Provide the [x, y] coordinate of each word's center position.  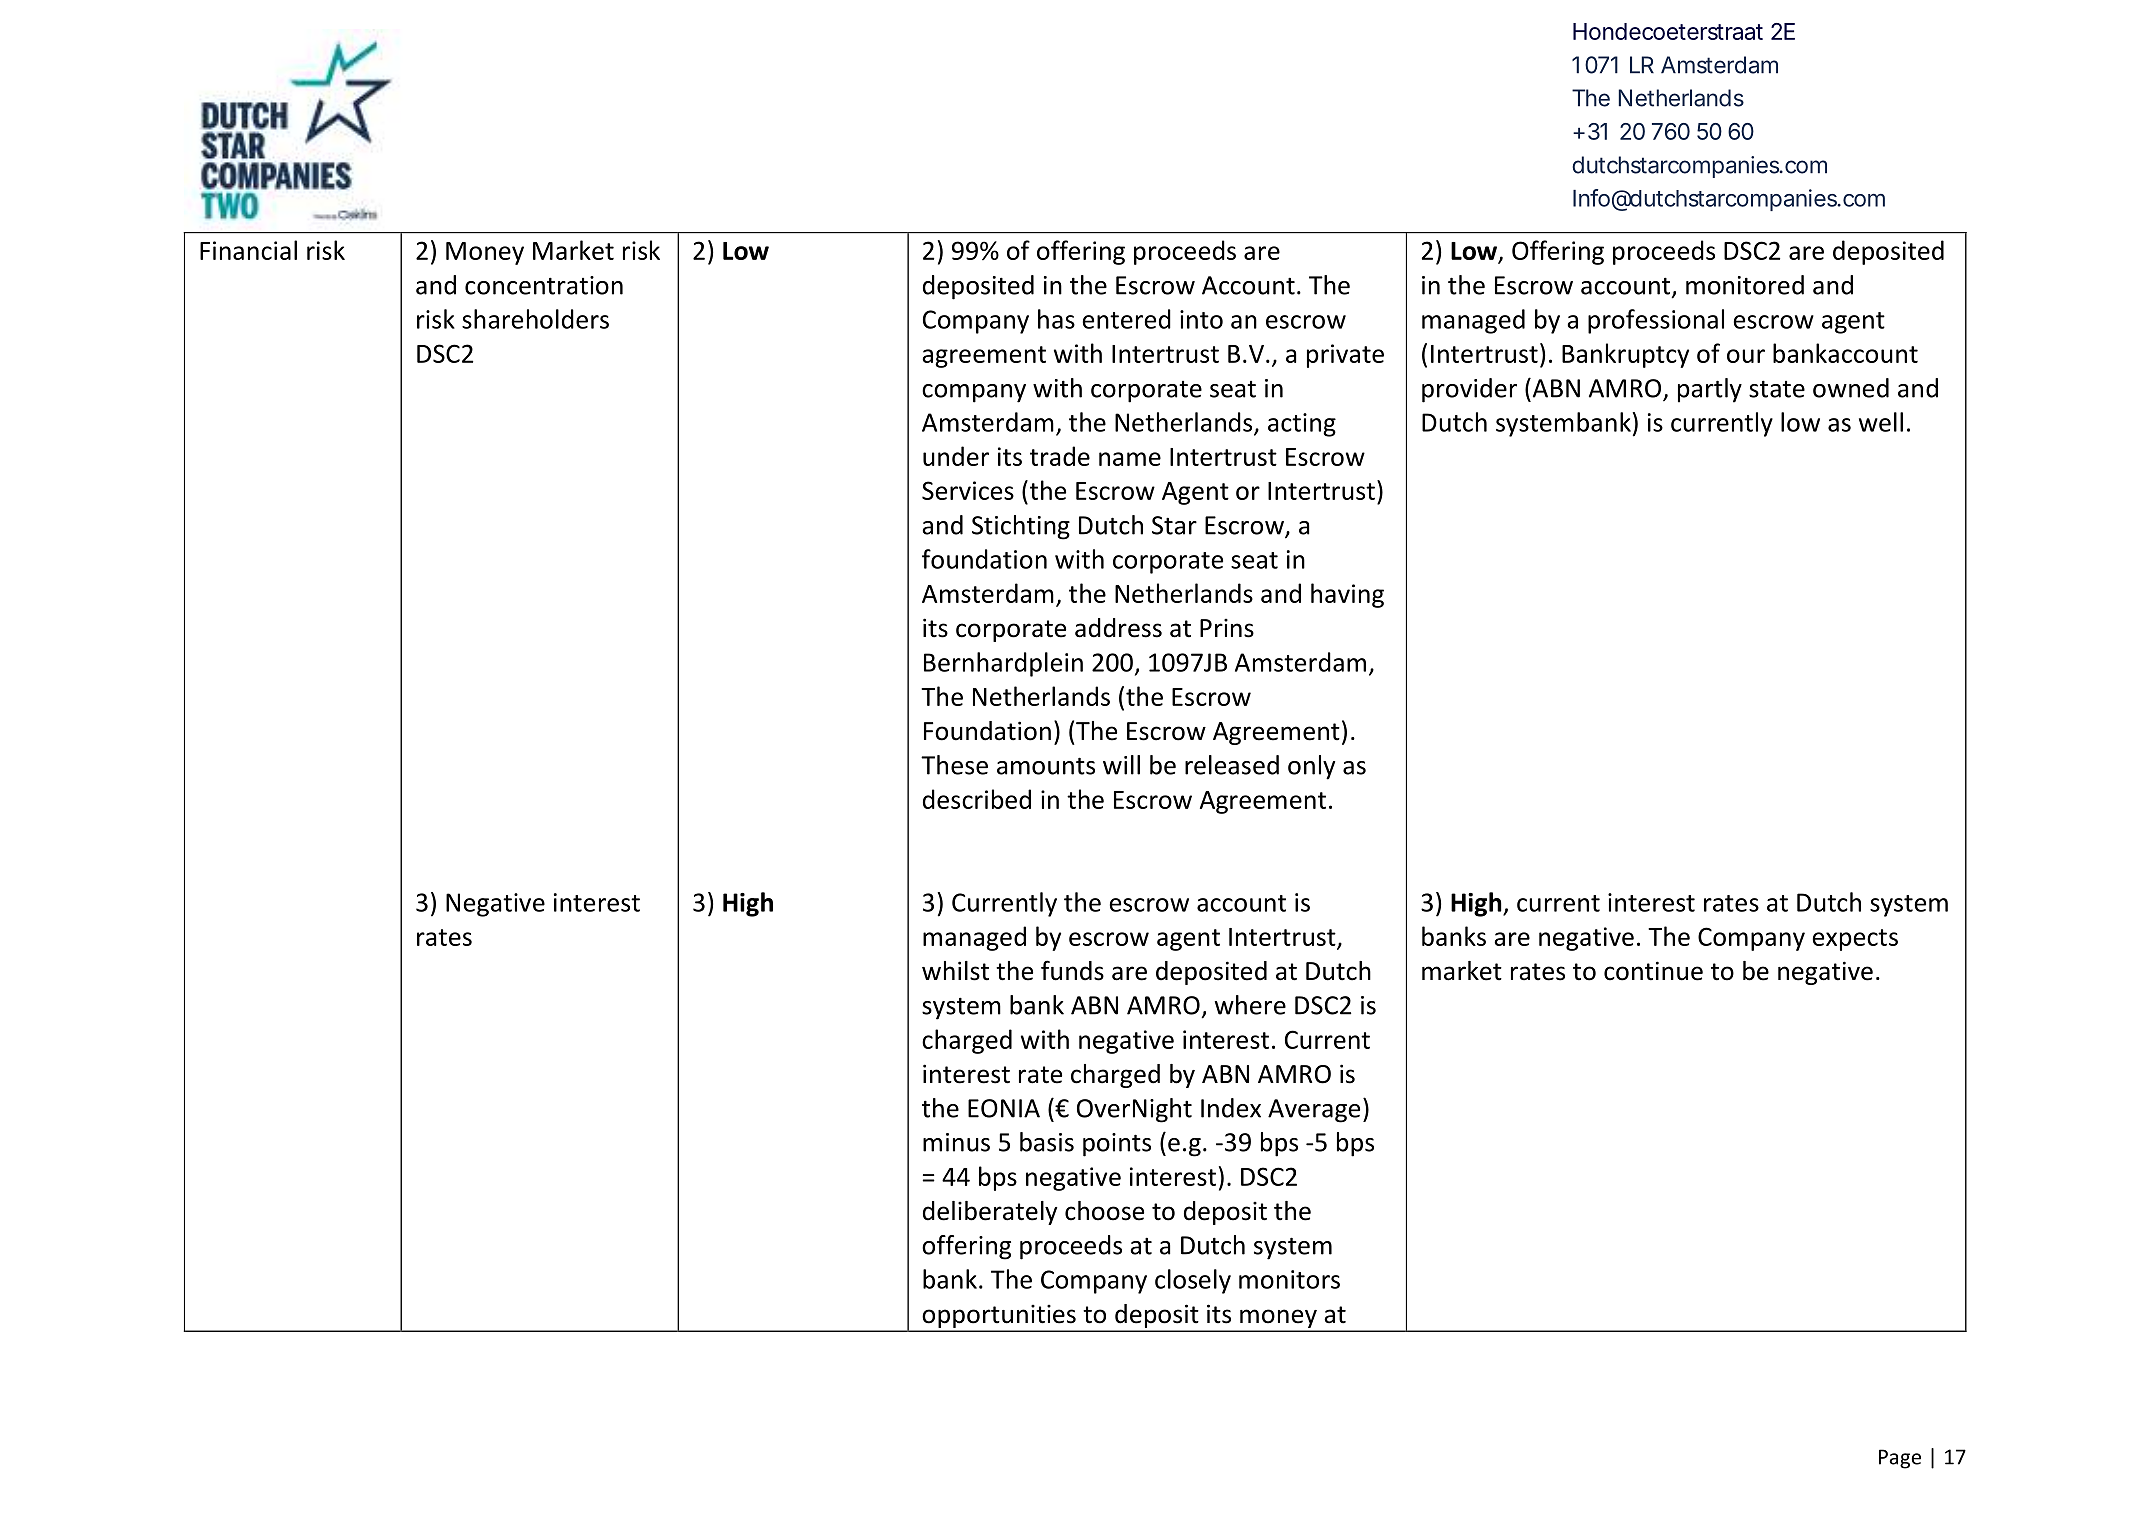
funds [1072, 970]
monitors [1289, 1279]
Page [1900, 1459]
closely [1193, 1281]
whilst [955, 971]
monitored [1745, 285]
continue [1653, 971]
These [954, 765]
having [1347, 595]
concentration [544, 285]
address [1118, 628]
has [1056, 319]
